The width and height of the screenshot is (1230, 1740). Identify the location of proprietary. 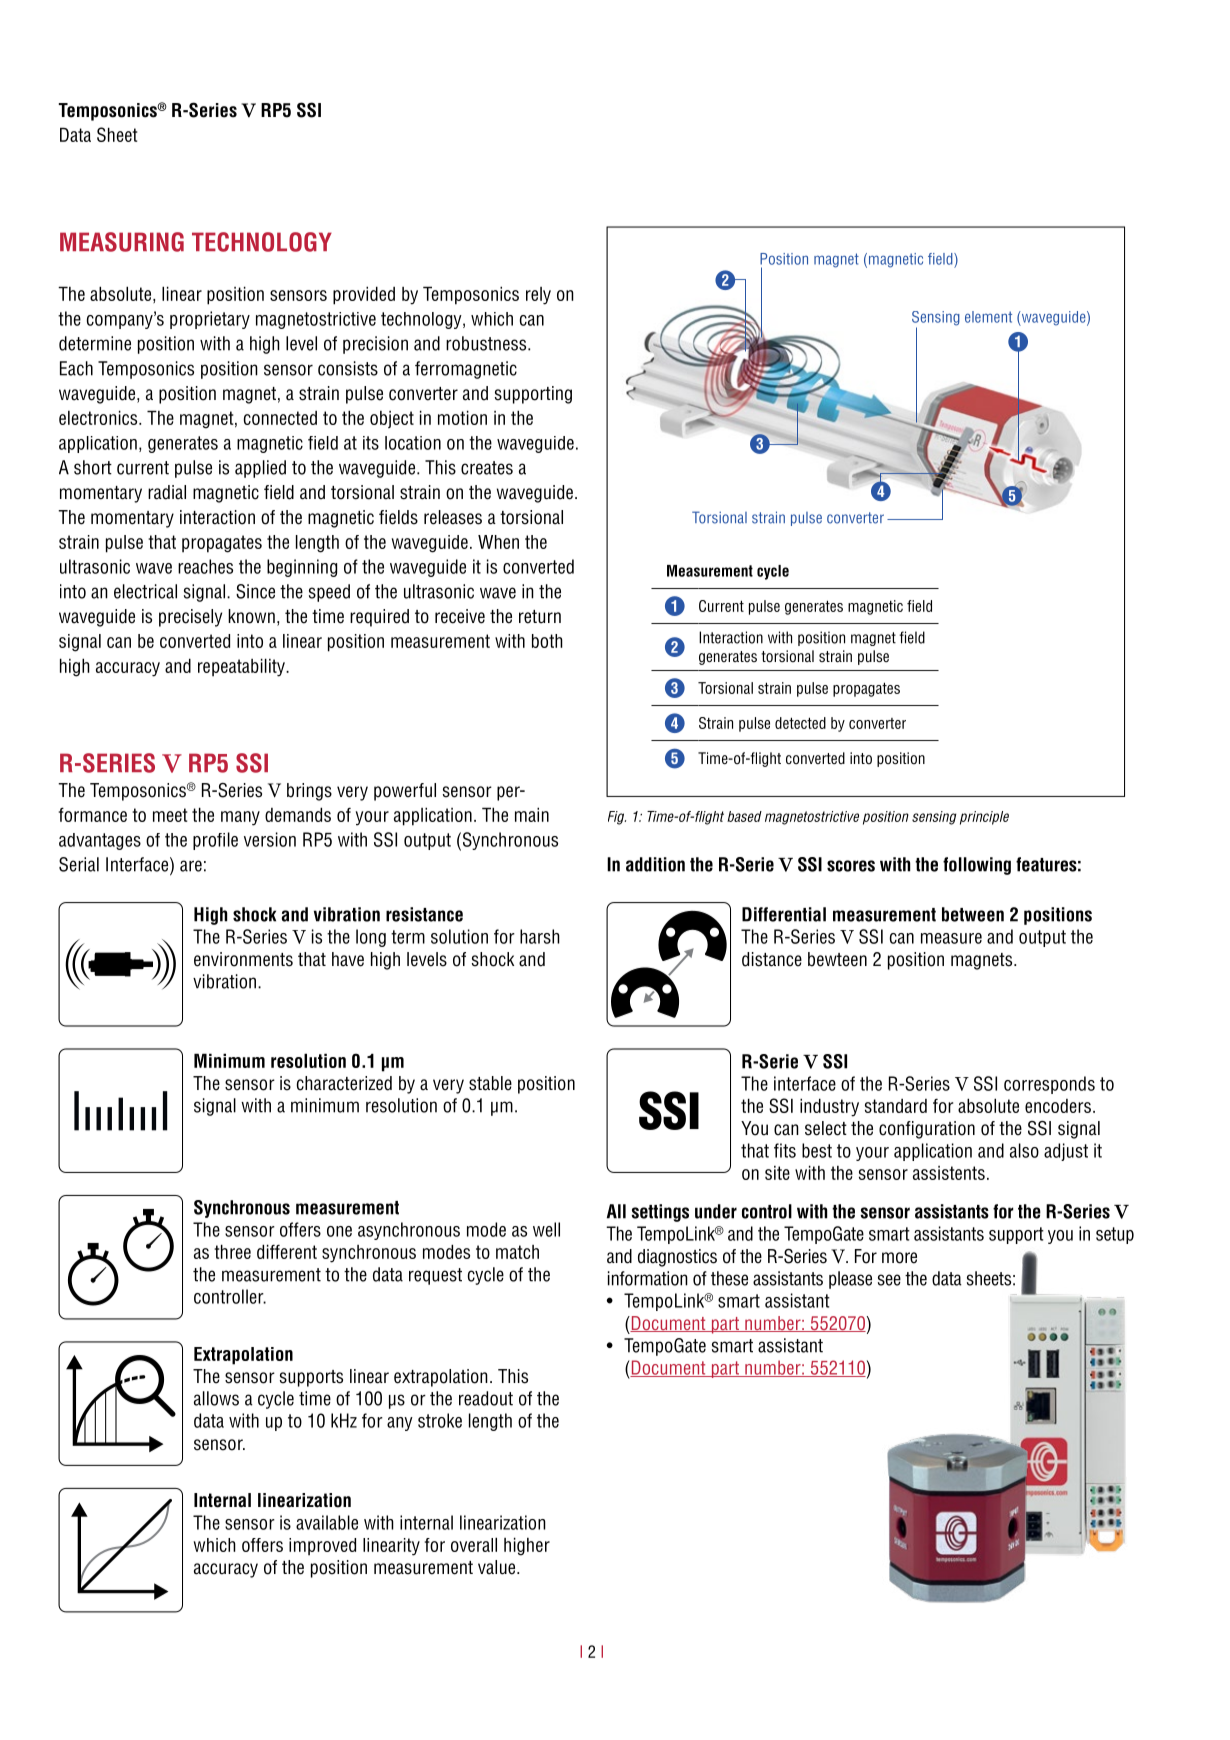
(210, 320).
